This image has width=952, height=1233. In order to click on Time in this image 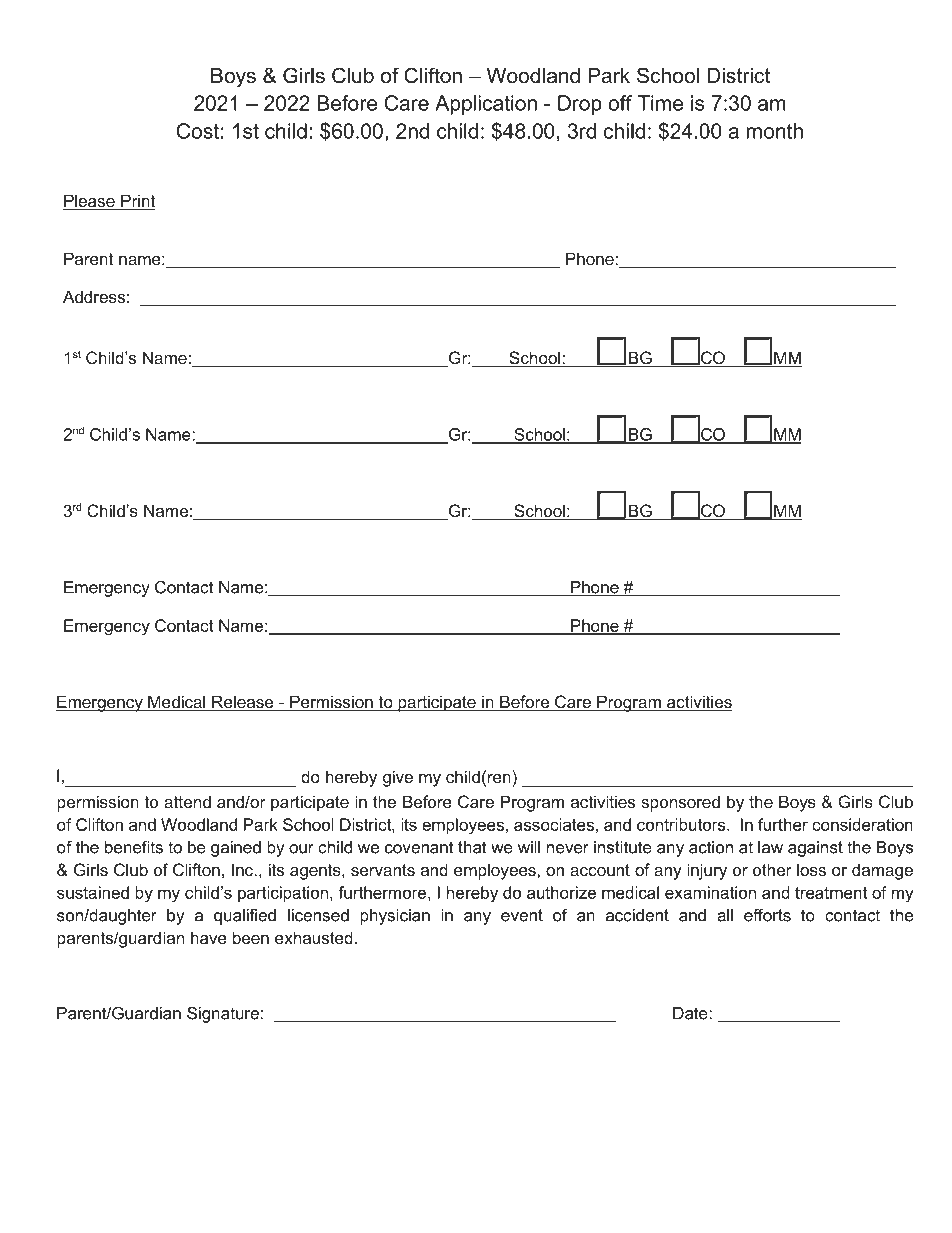, I will do `click(660, 103)`.
